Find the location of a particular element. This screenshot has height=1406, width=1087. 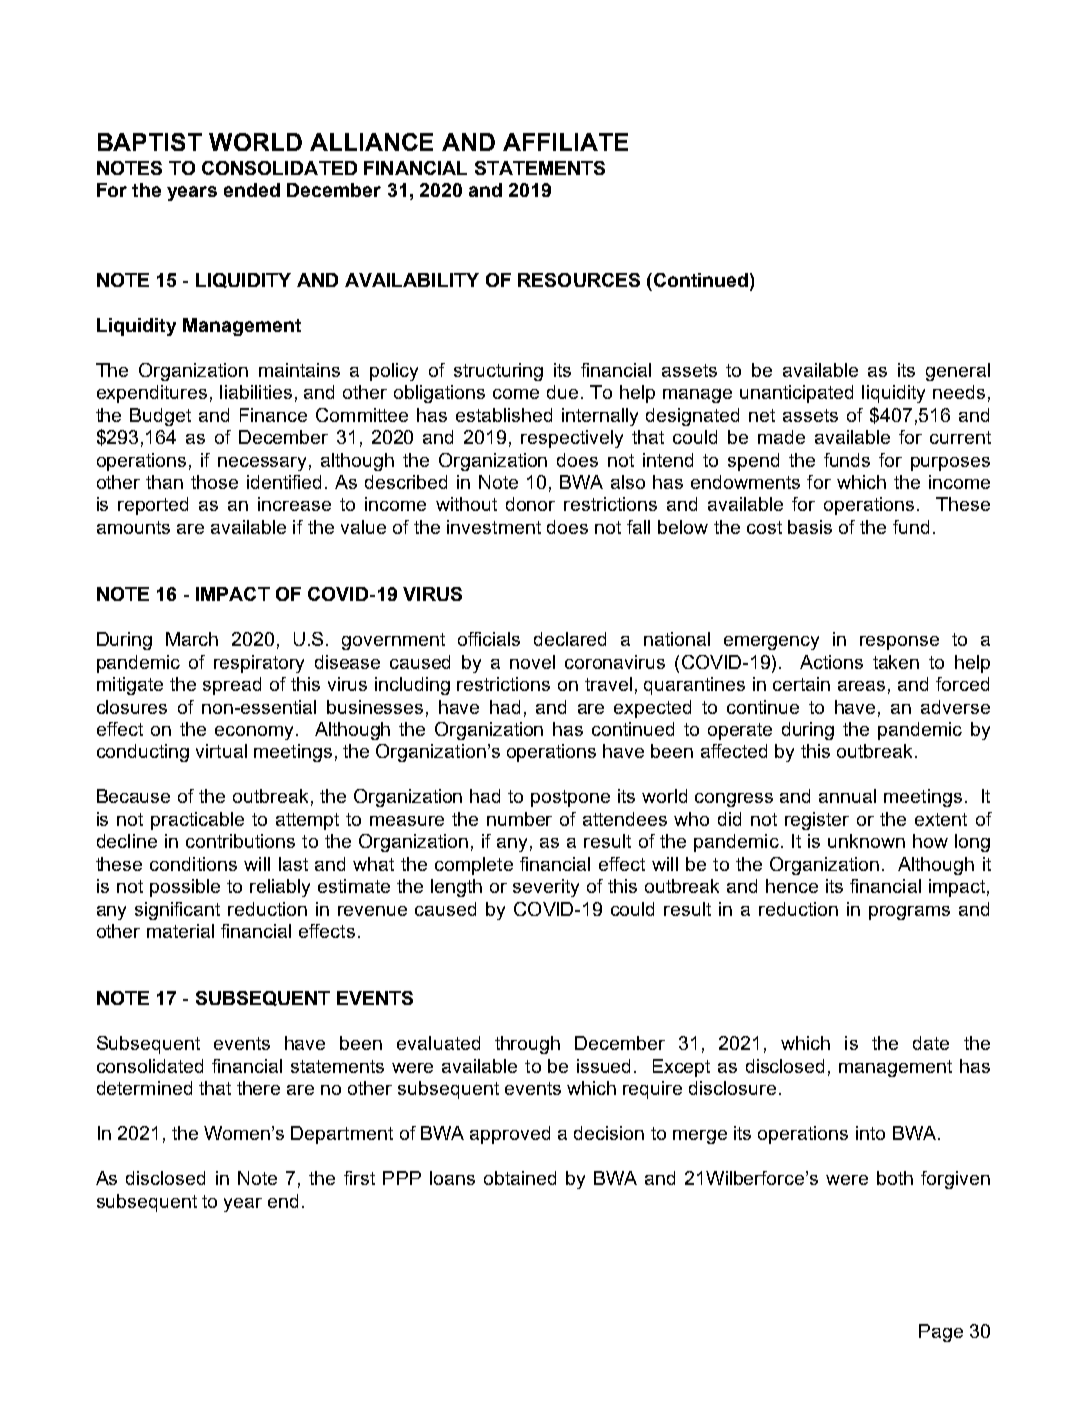

purposes is located at coordinates (950, 464).
